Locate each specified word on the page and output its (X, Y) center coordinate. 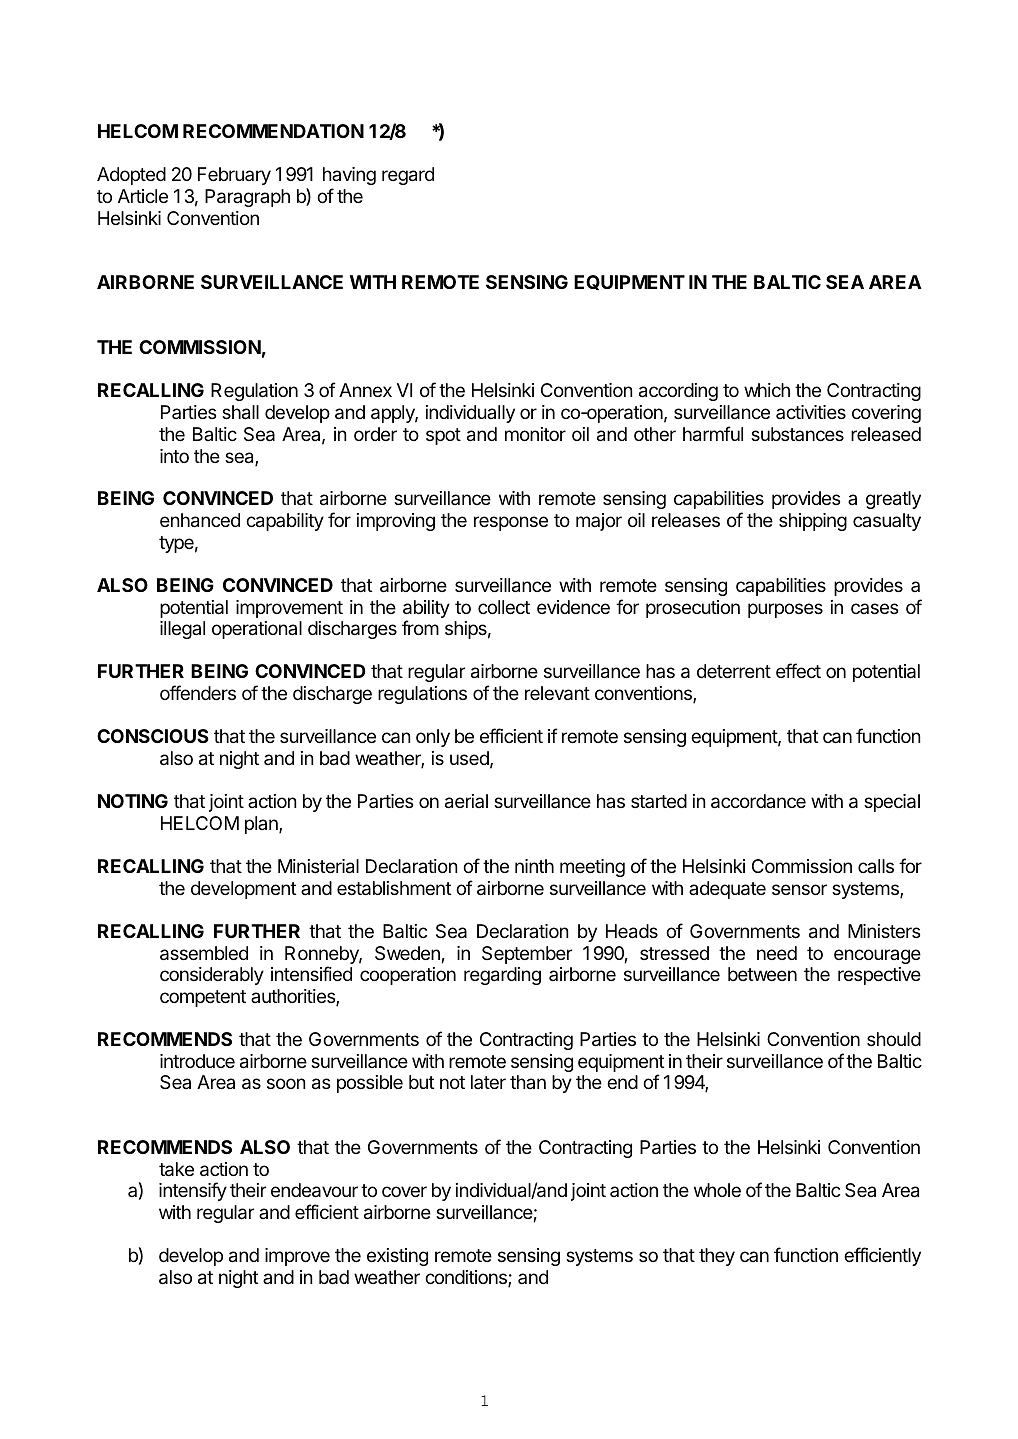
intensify (193, 1191)
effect (798, 670)
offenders (198, 692)
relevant (557, 693)
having (349, 176)
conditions (467, 1278)
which (767, 390)
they (717, 1257)
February (234, 176)
